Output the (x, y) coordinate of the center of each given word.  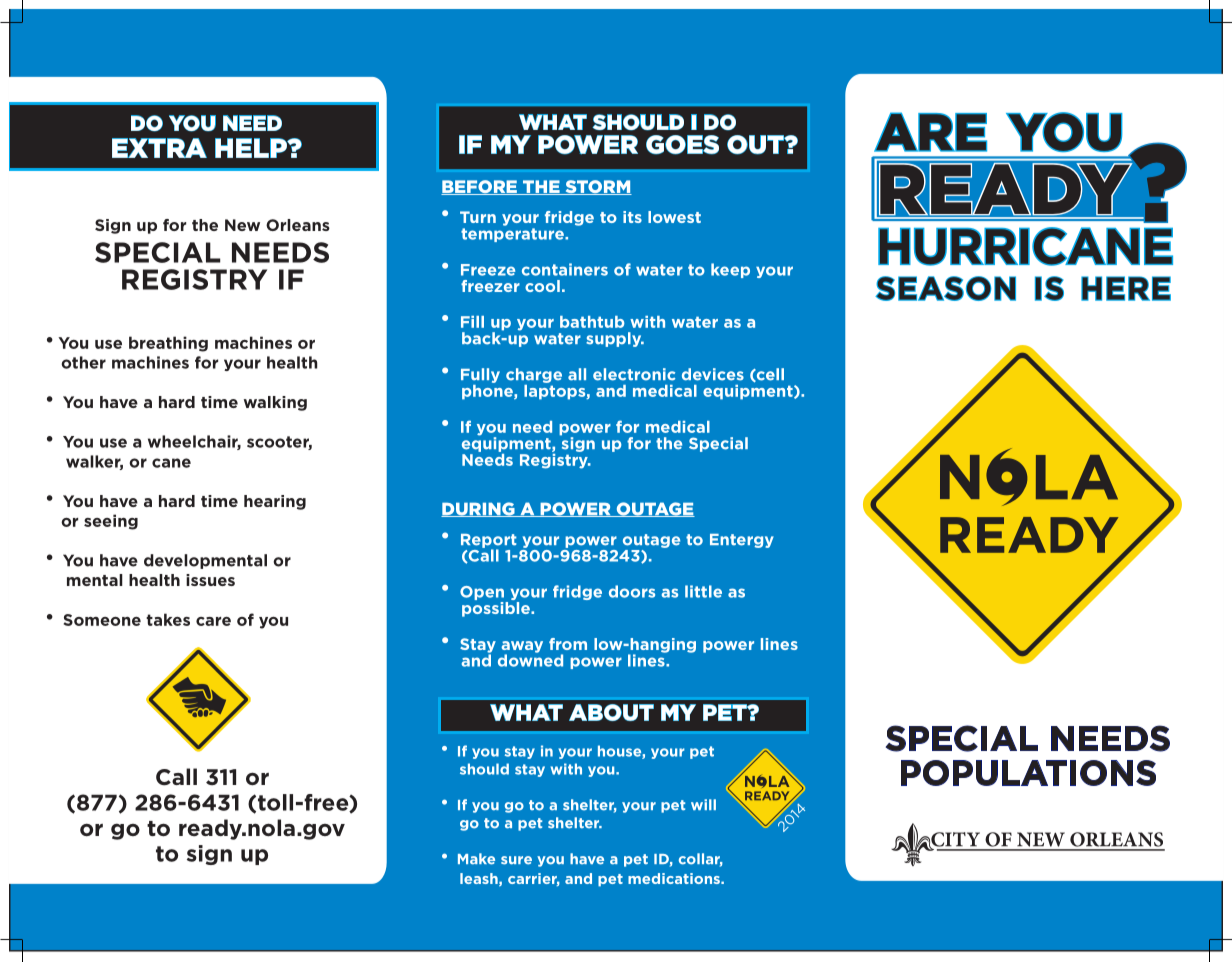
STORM (597, 187)
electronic (634, 374)
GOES (682, 144)
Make (476, 859)
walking (275, 403)
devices (713, 374)
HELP (252, 148)
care (213, 621)
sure (516, 860)
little (703, 591)
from (568, 644)
